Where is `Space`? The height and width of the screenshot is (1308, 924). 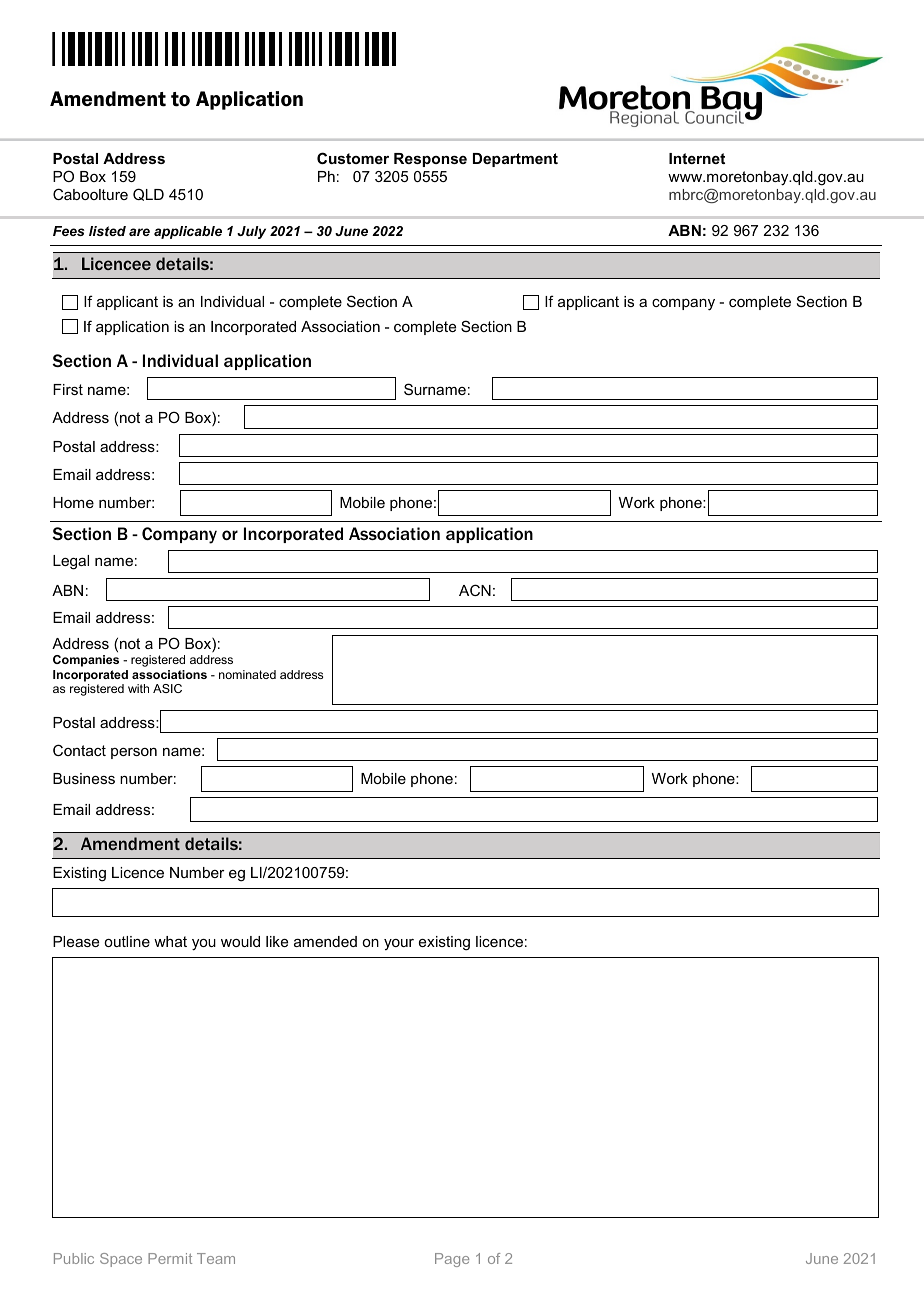 Space is located at coordinates (121, 1260).
